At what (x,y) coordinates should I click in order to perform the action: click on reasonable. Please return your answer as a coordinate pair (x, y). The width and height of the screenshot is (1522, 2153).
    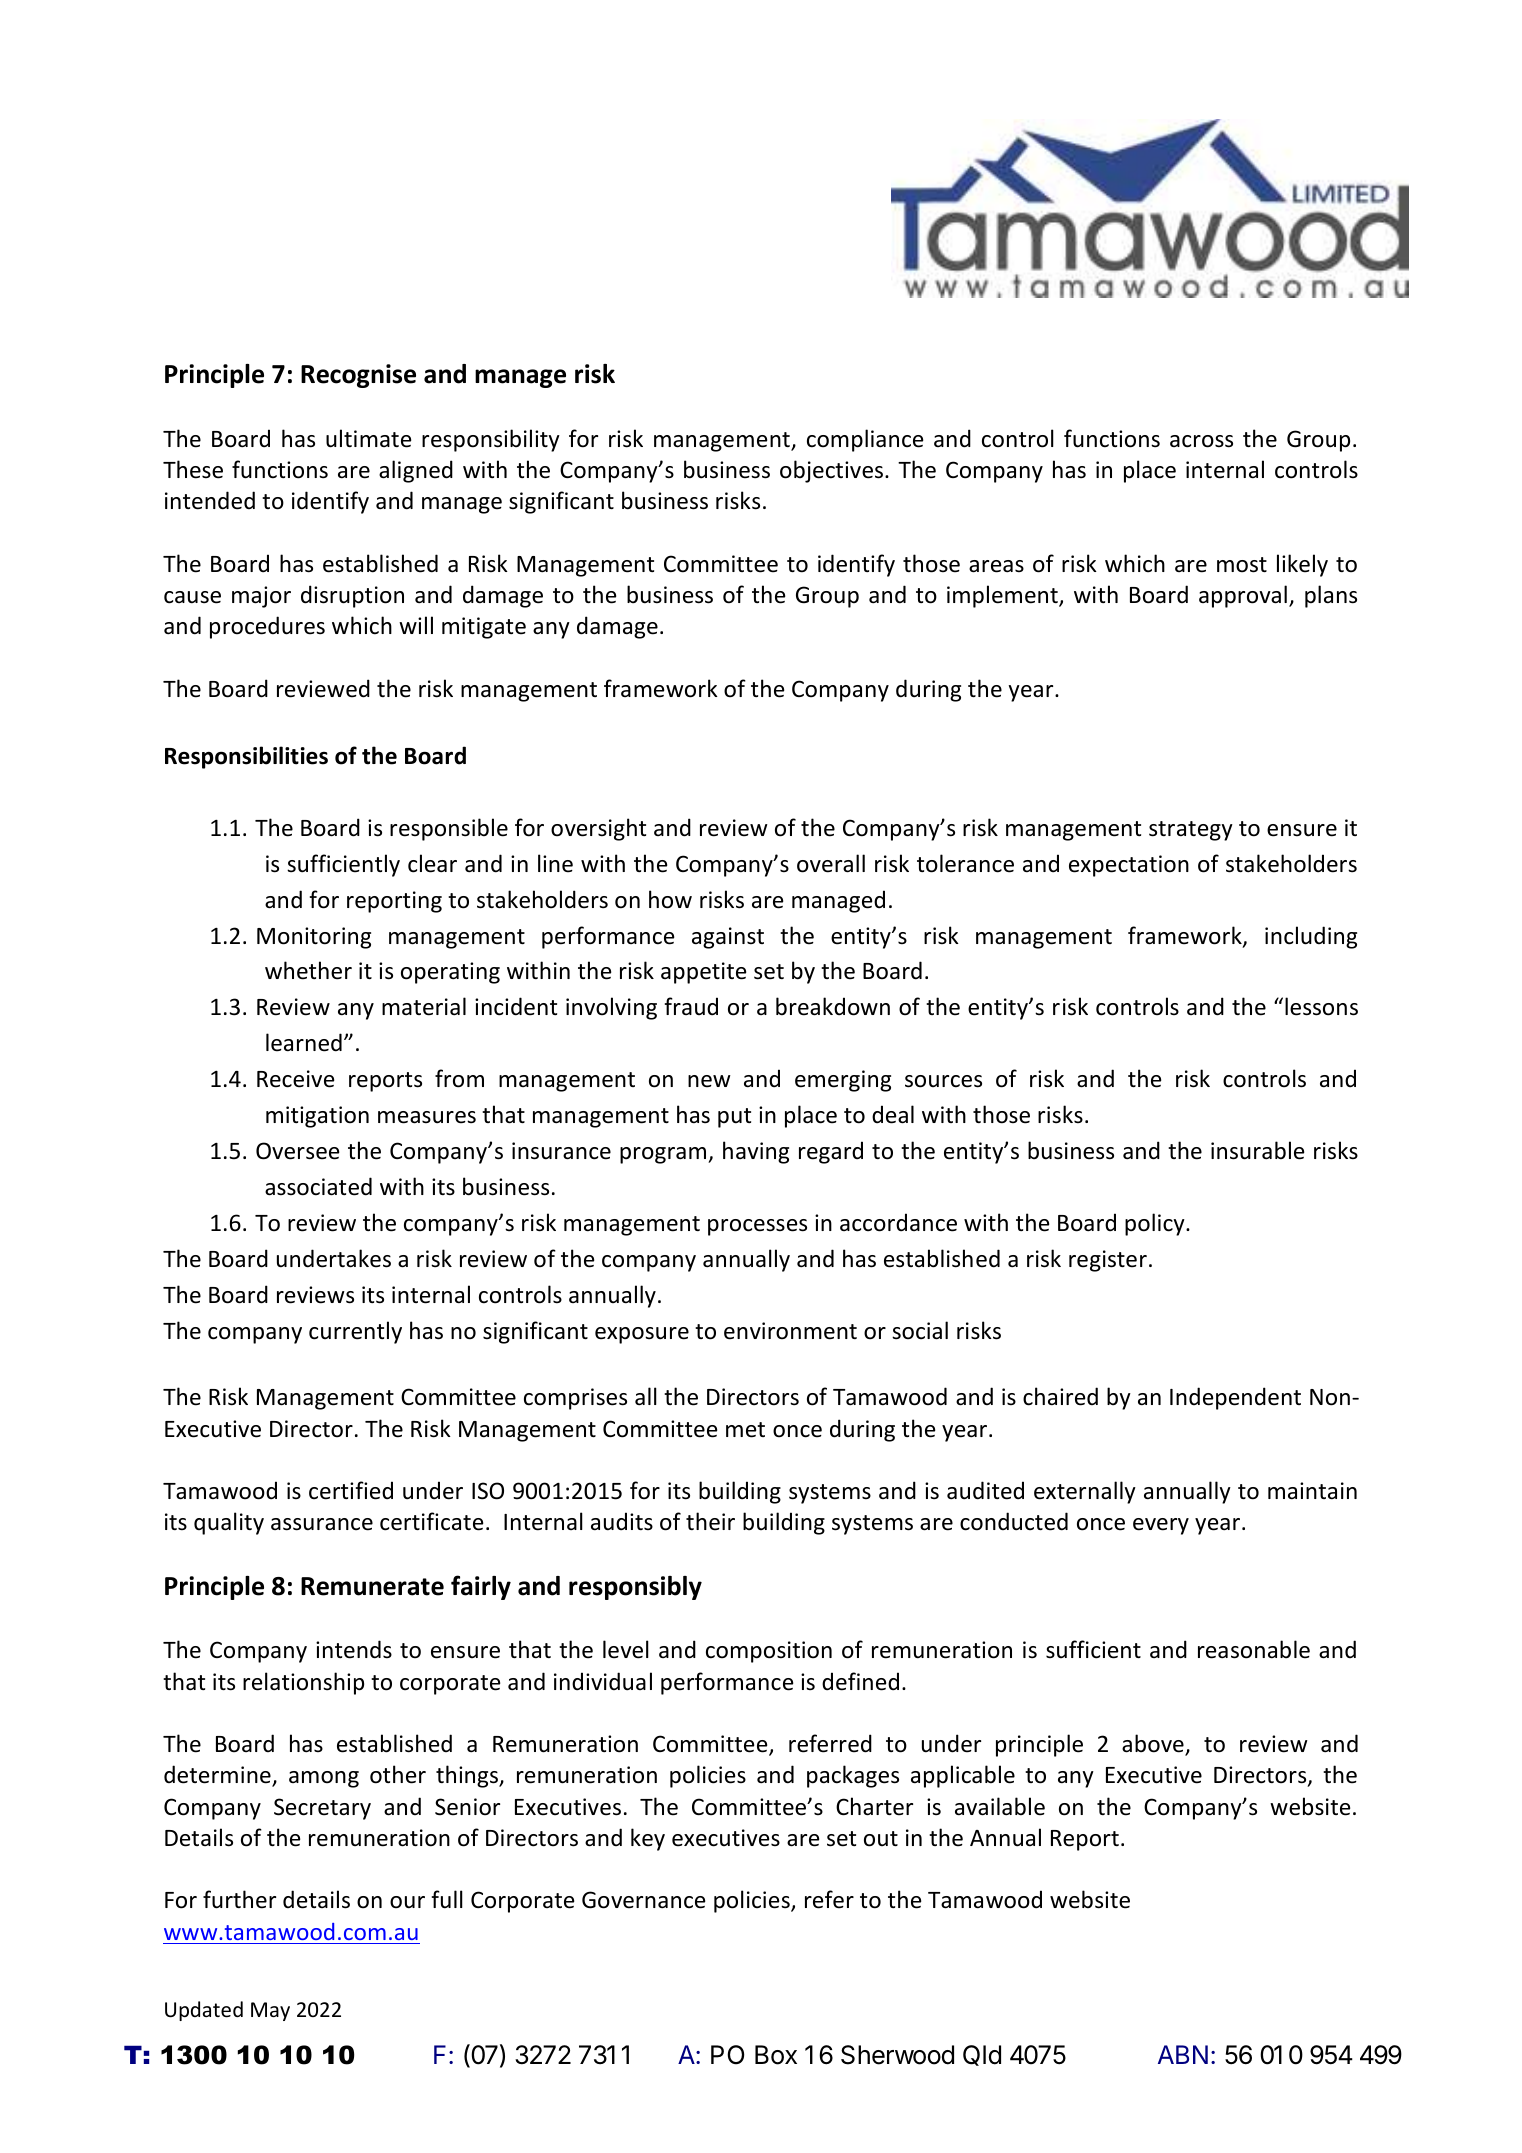
    Looking at the image, I should click on (1254, 1649).
